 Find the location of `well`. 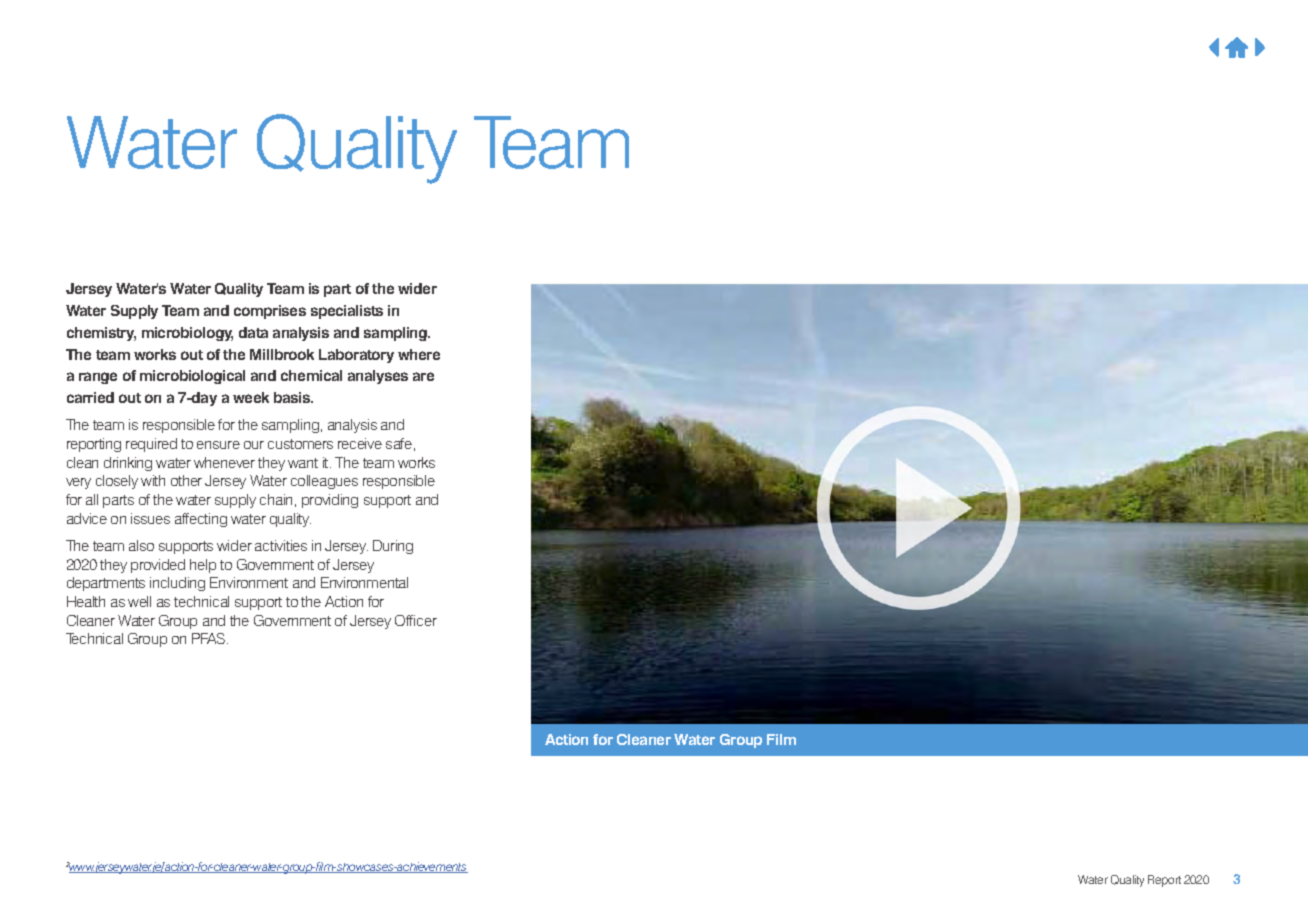

well is located at coordinates (139, 601).
